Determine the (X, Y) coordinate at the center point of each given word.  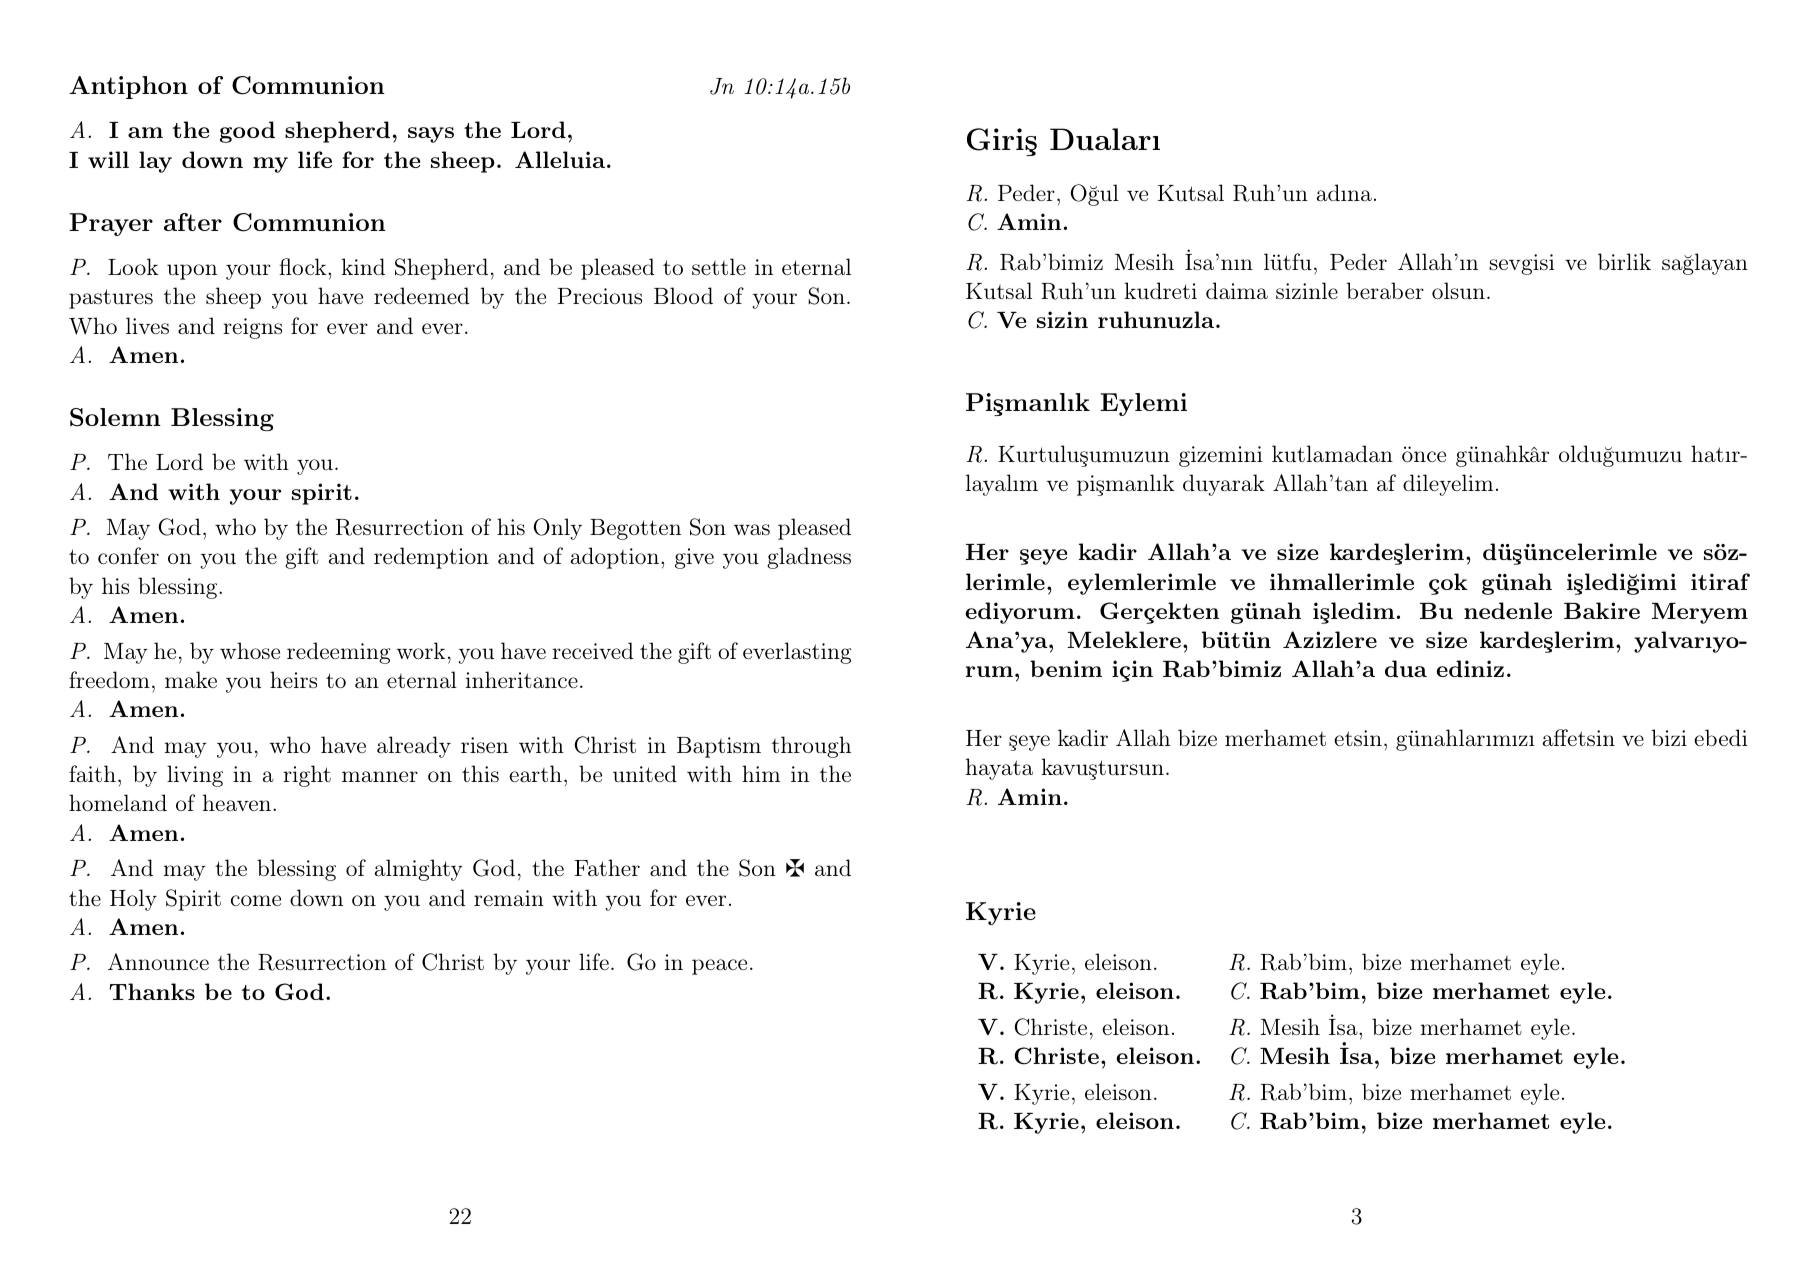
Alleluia (560, 159)
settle (719, 266)
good (247, 132)
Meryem (1700, 613)
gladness (809, 558)
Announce (158, 961)
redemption (431, 558)
